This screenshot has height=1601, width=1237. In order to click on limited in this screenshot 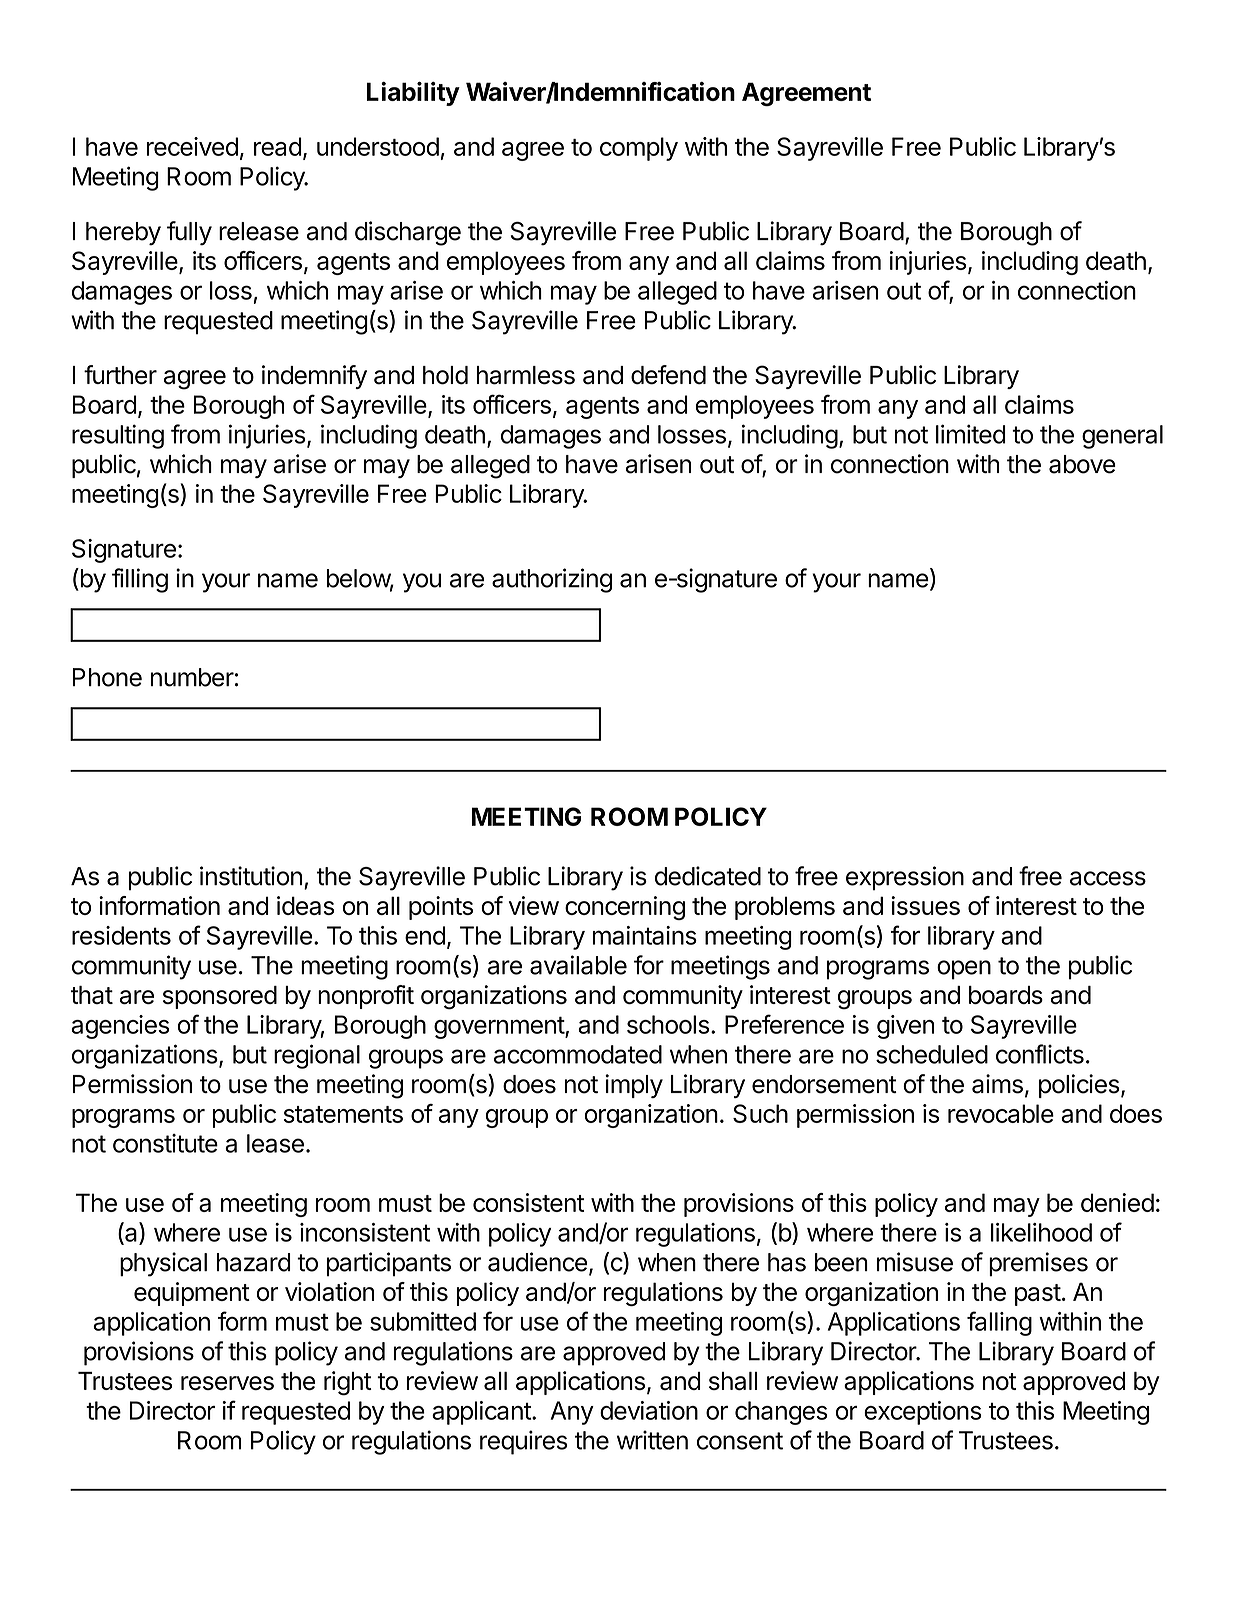, I will do `click(971, 434)`.
